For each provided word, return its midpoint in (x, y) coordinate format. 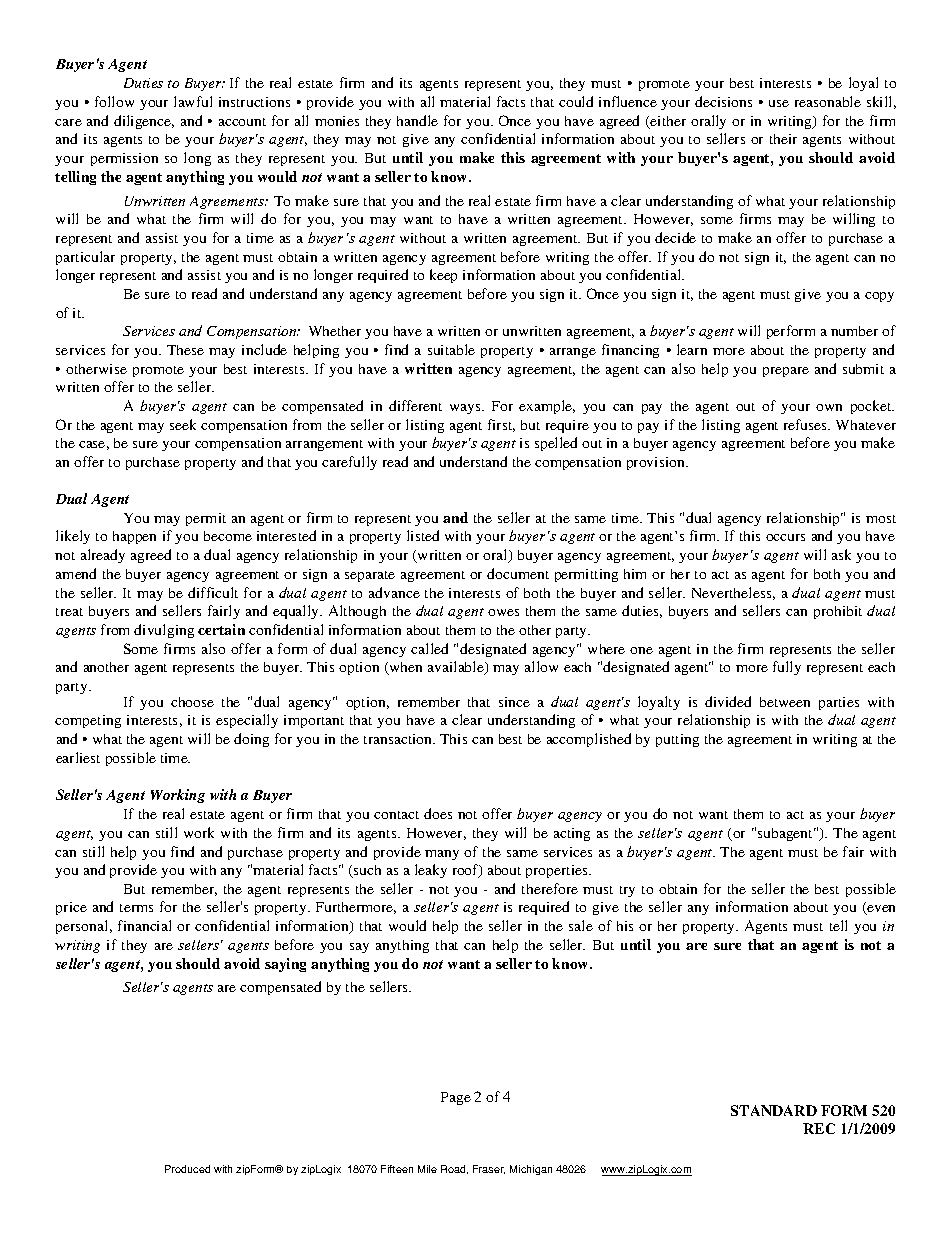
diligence (144, 122)
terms (136, 908)
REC (819, 1128)
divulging (164, 631)
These (185, 350)
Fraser (489, 1169)
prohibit (838, 612)
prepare (786, 372)
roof (467, 871)
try (627, 891)
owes (503, 612)
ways (466, 409)
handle (417, 120)
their (783, 139)
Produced (187, 1169)
